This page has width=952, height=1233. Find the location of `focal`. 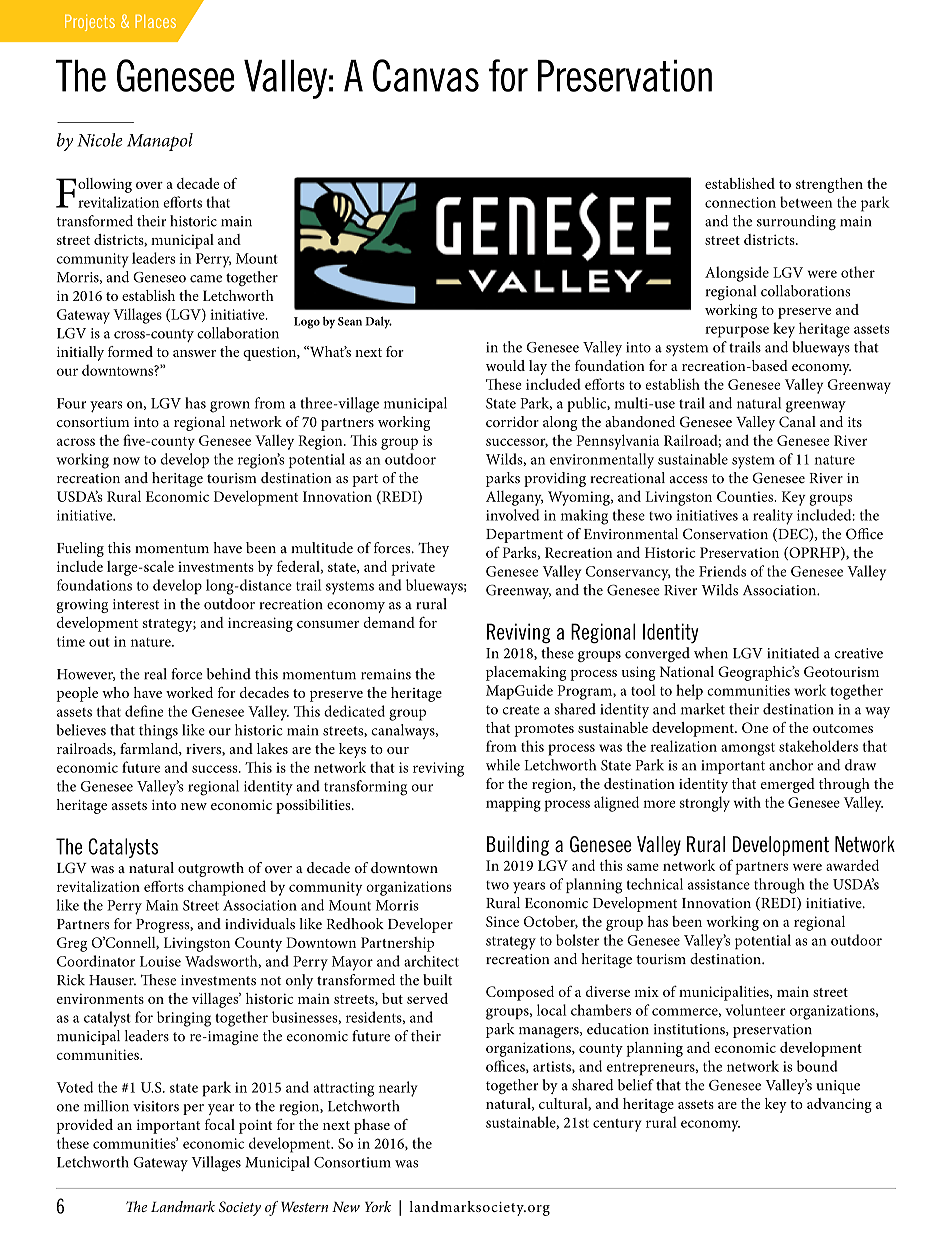

focal is located at coordinates (220, 1124).
